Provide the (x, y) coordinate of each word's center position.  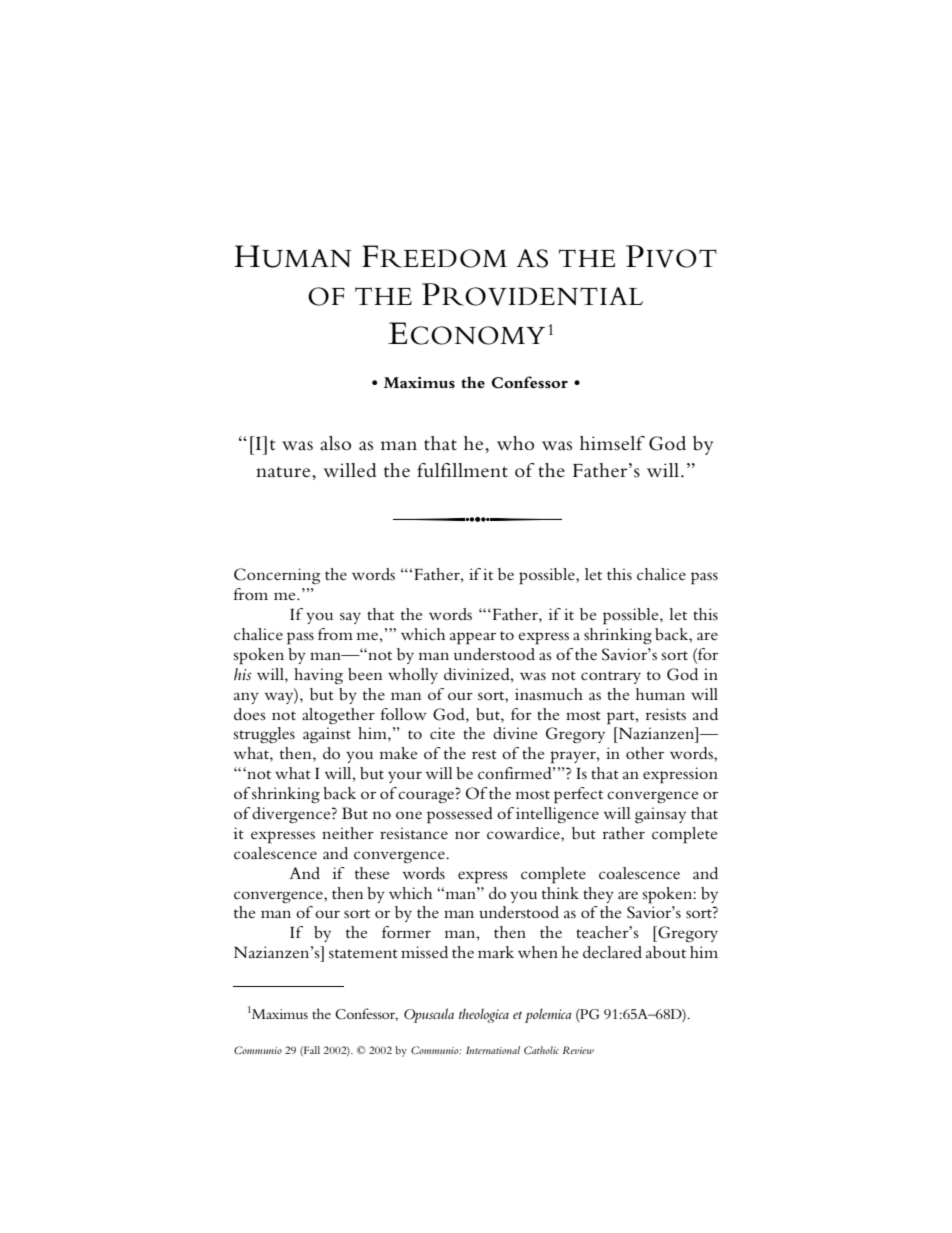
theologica (484, 1015)
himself (612, 443)
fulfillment (462, 470)
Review (578, 1050)
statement (363, 953)
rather (624, 833)
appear (473, 638)
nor (467, 835)
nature (284, 472)
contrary (611, 677)
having (318, 676)
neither (348, 833)
